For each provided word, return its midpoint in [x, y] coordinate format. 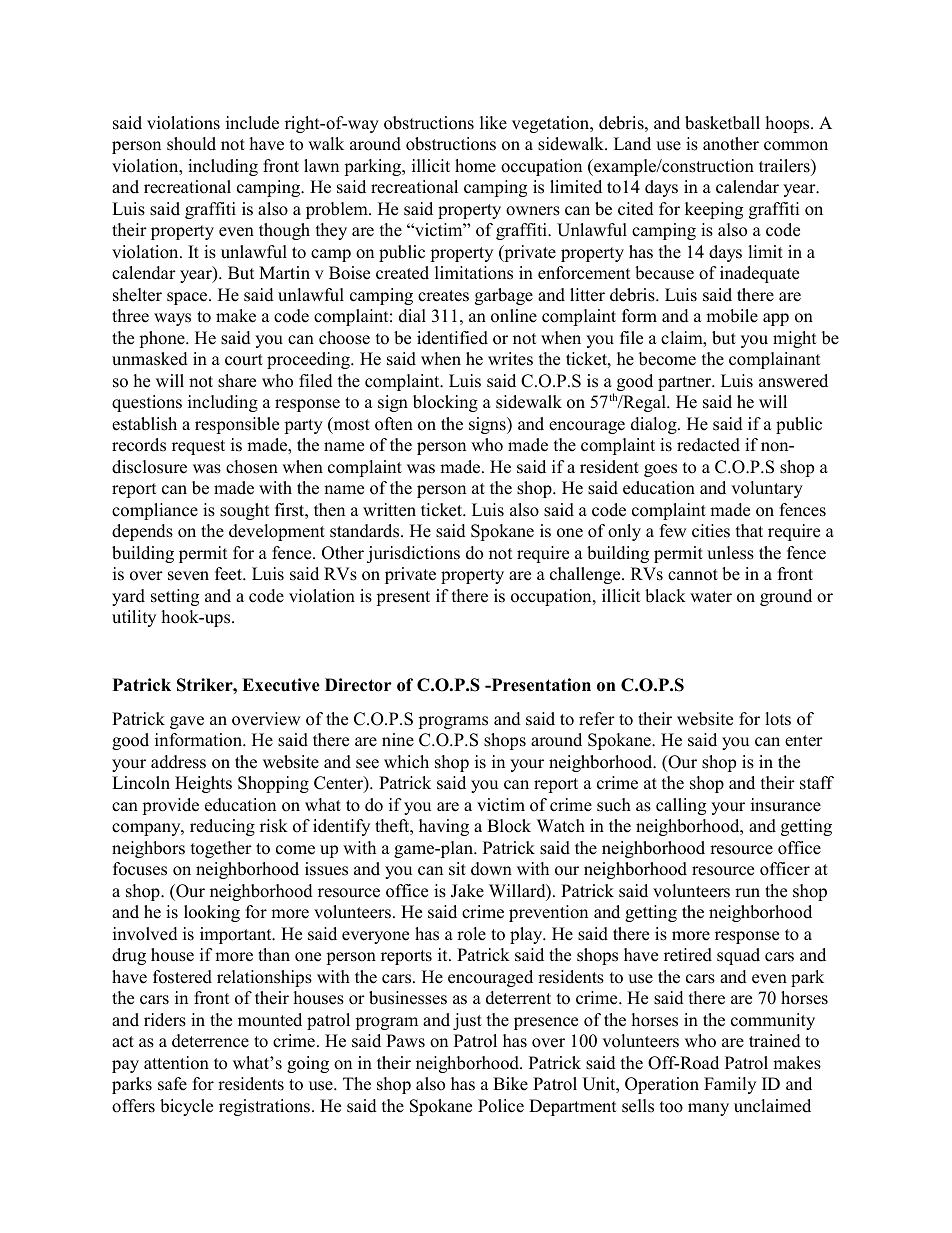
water [711, 597]
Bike [510, 1084]
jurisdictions [413, 554]
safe [172, 1084]
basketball [722, 123]
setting [175, 597]
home [475, 166]
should [191, 144]
